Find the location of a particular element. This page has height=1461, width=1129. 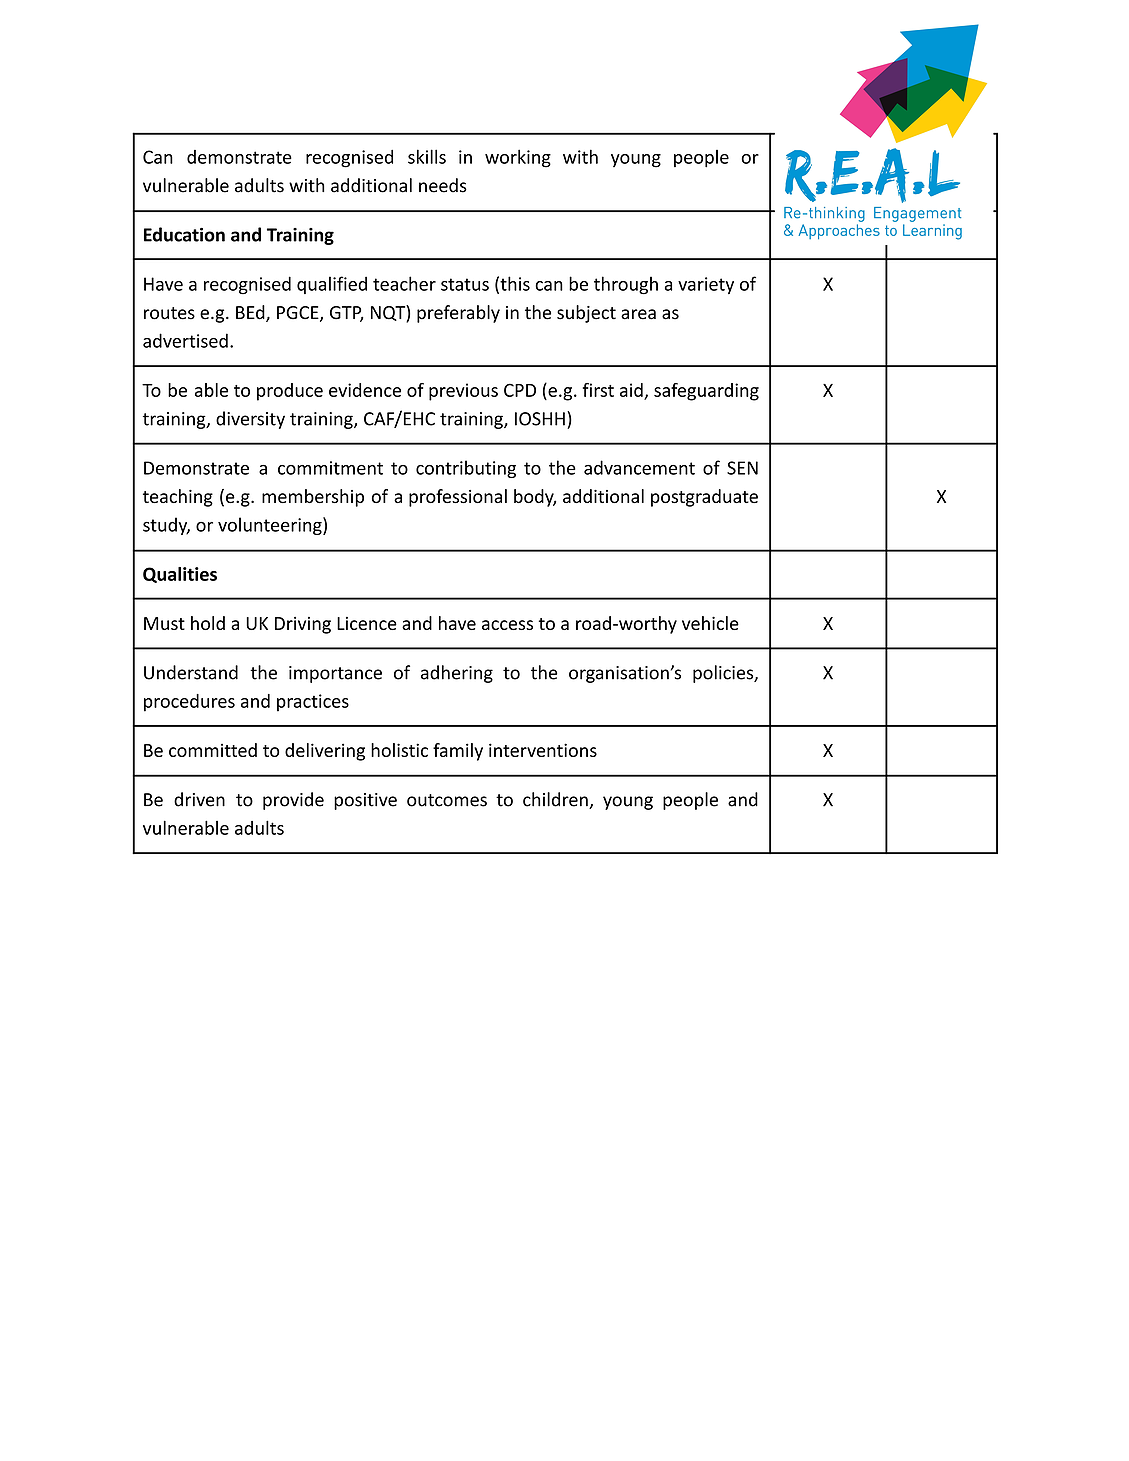

needs is located at coordinates (443, 185).
